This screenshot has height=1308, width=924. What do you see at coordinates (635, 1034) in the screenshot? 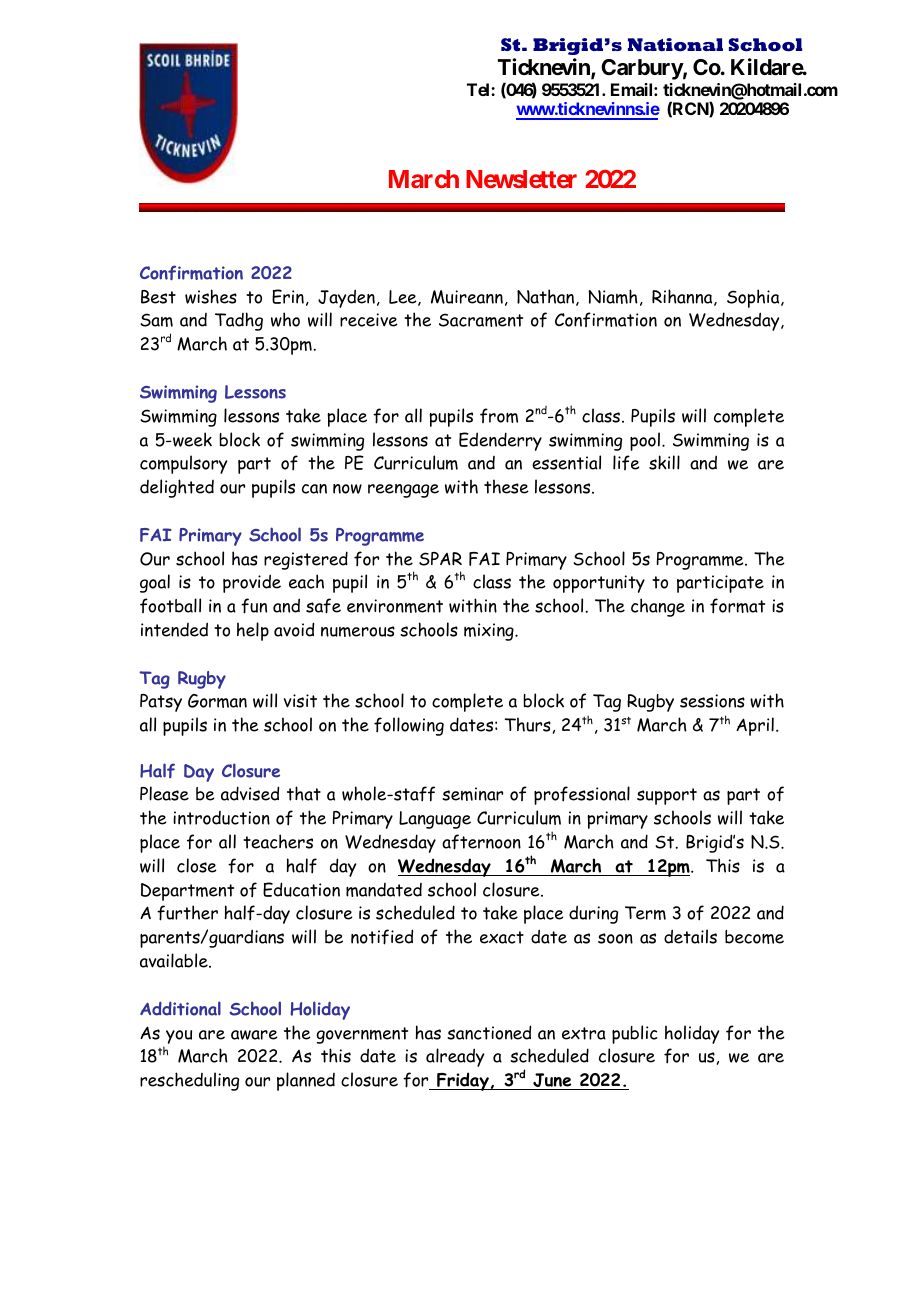
I see `public` at bounding box center [635, 1034].
